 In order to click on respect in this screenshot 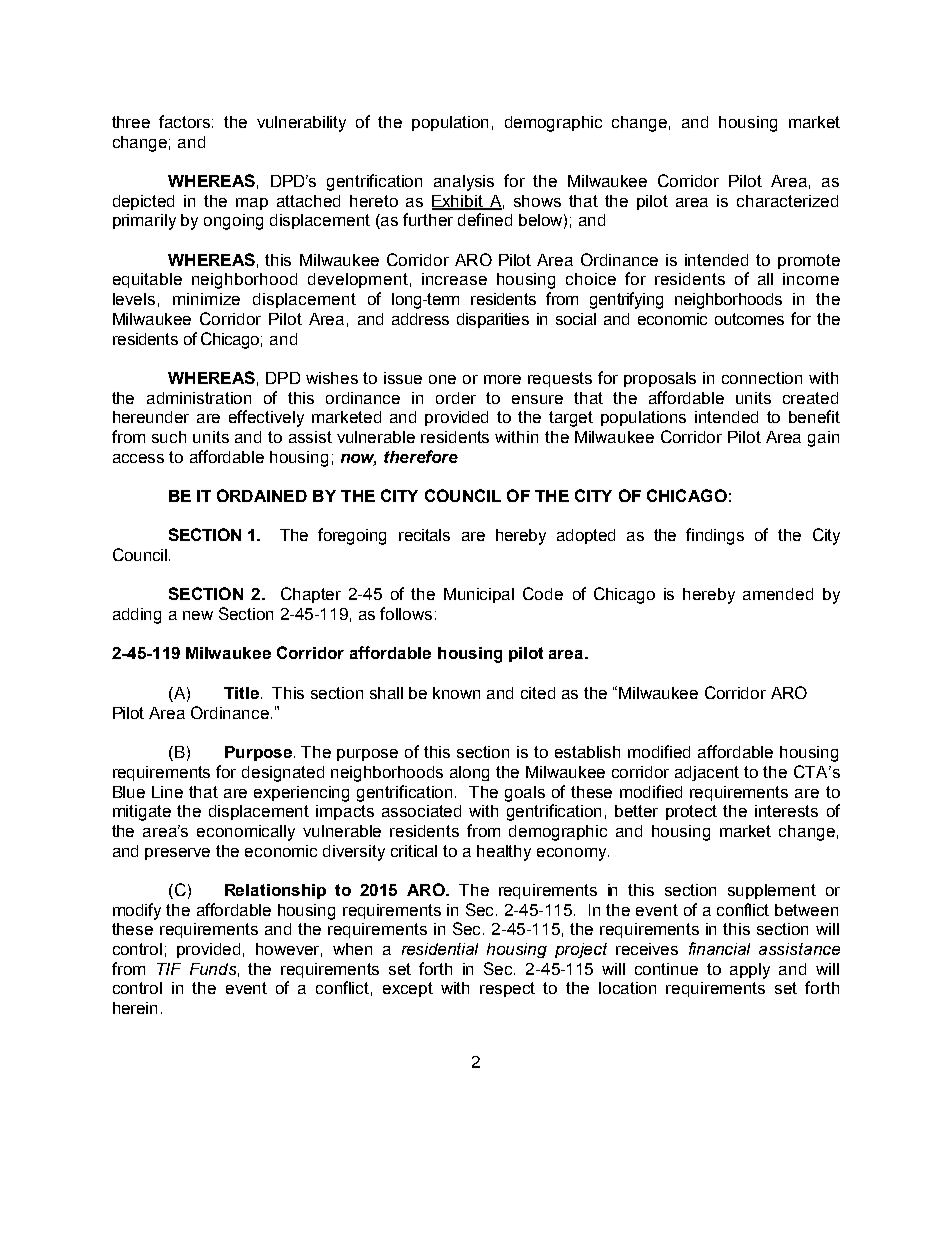, I will do `click(507, 989)`.
